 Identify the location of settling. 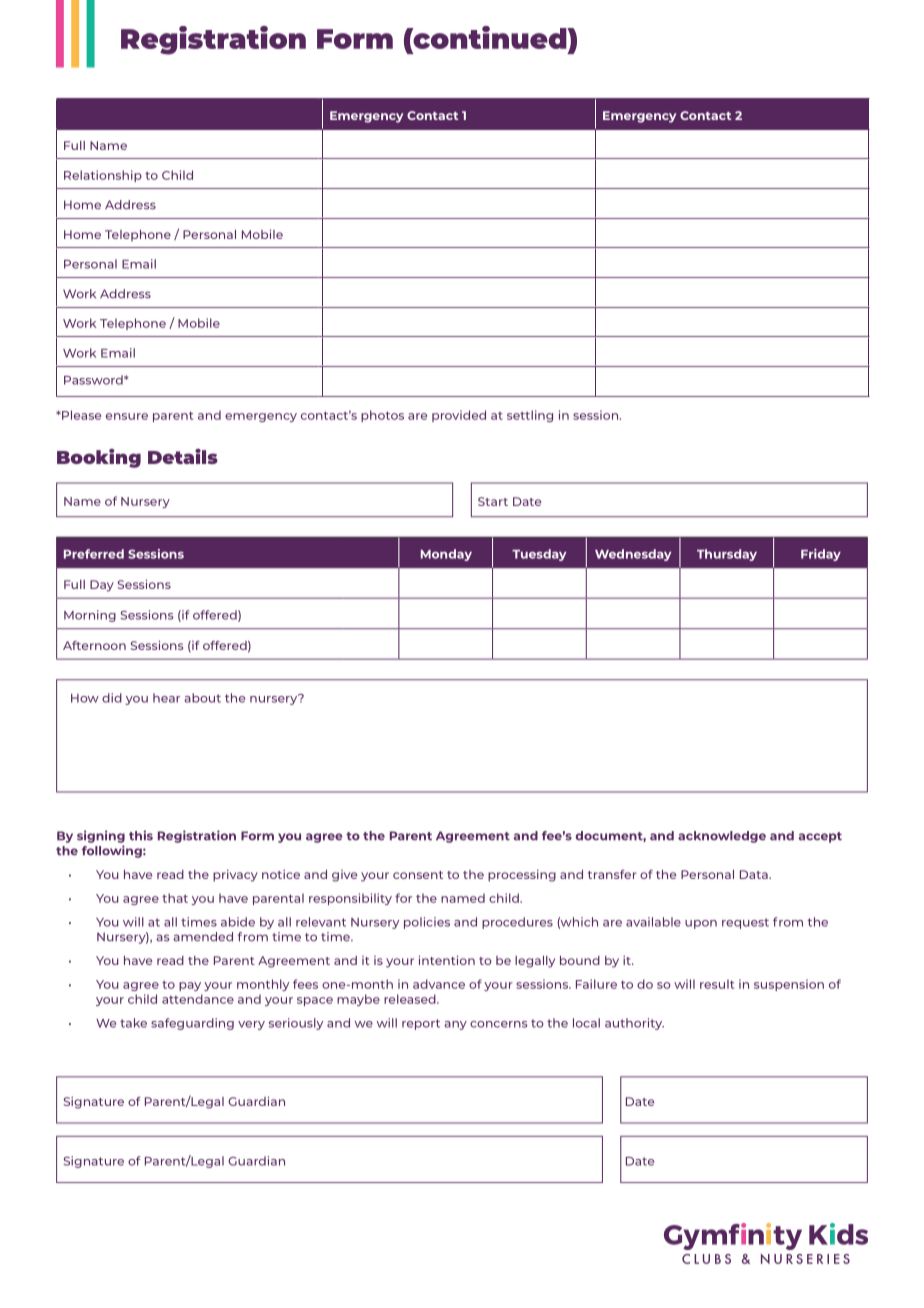
(530, 416).
